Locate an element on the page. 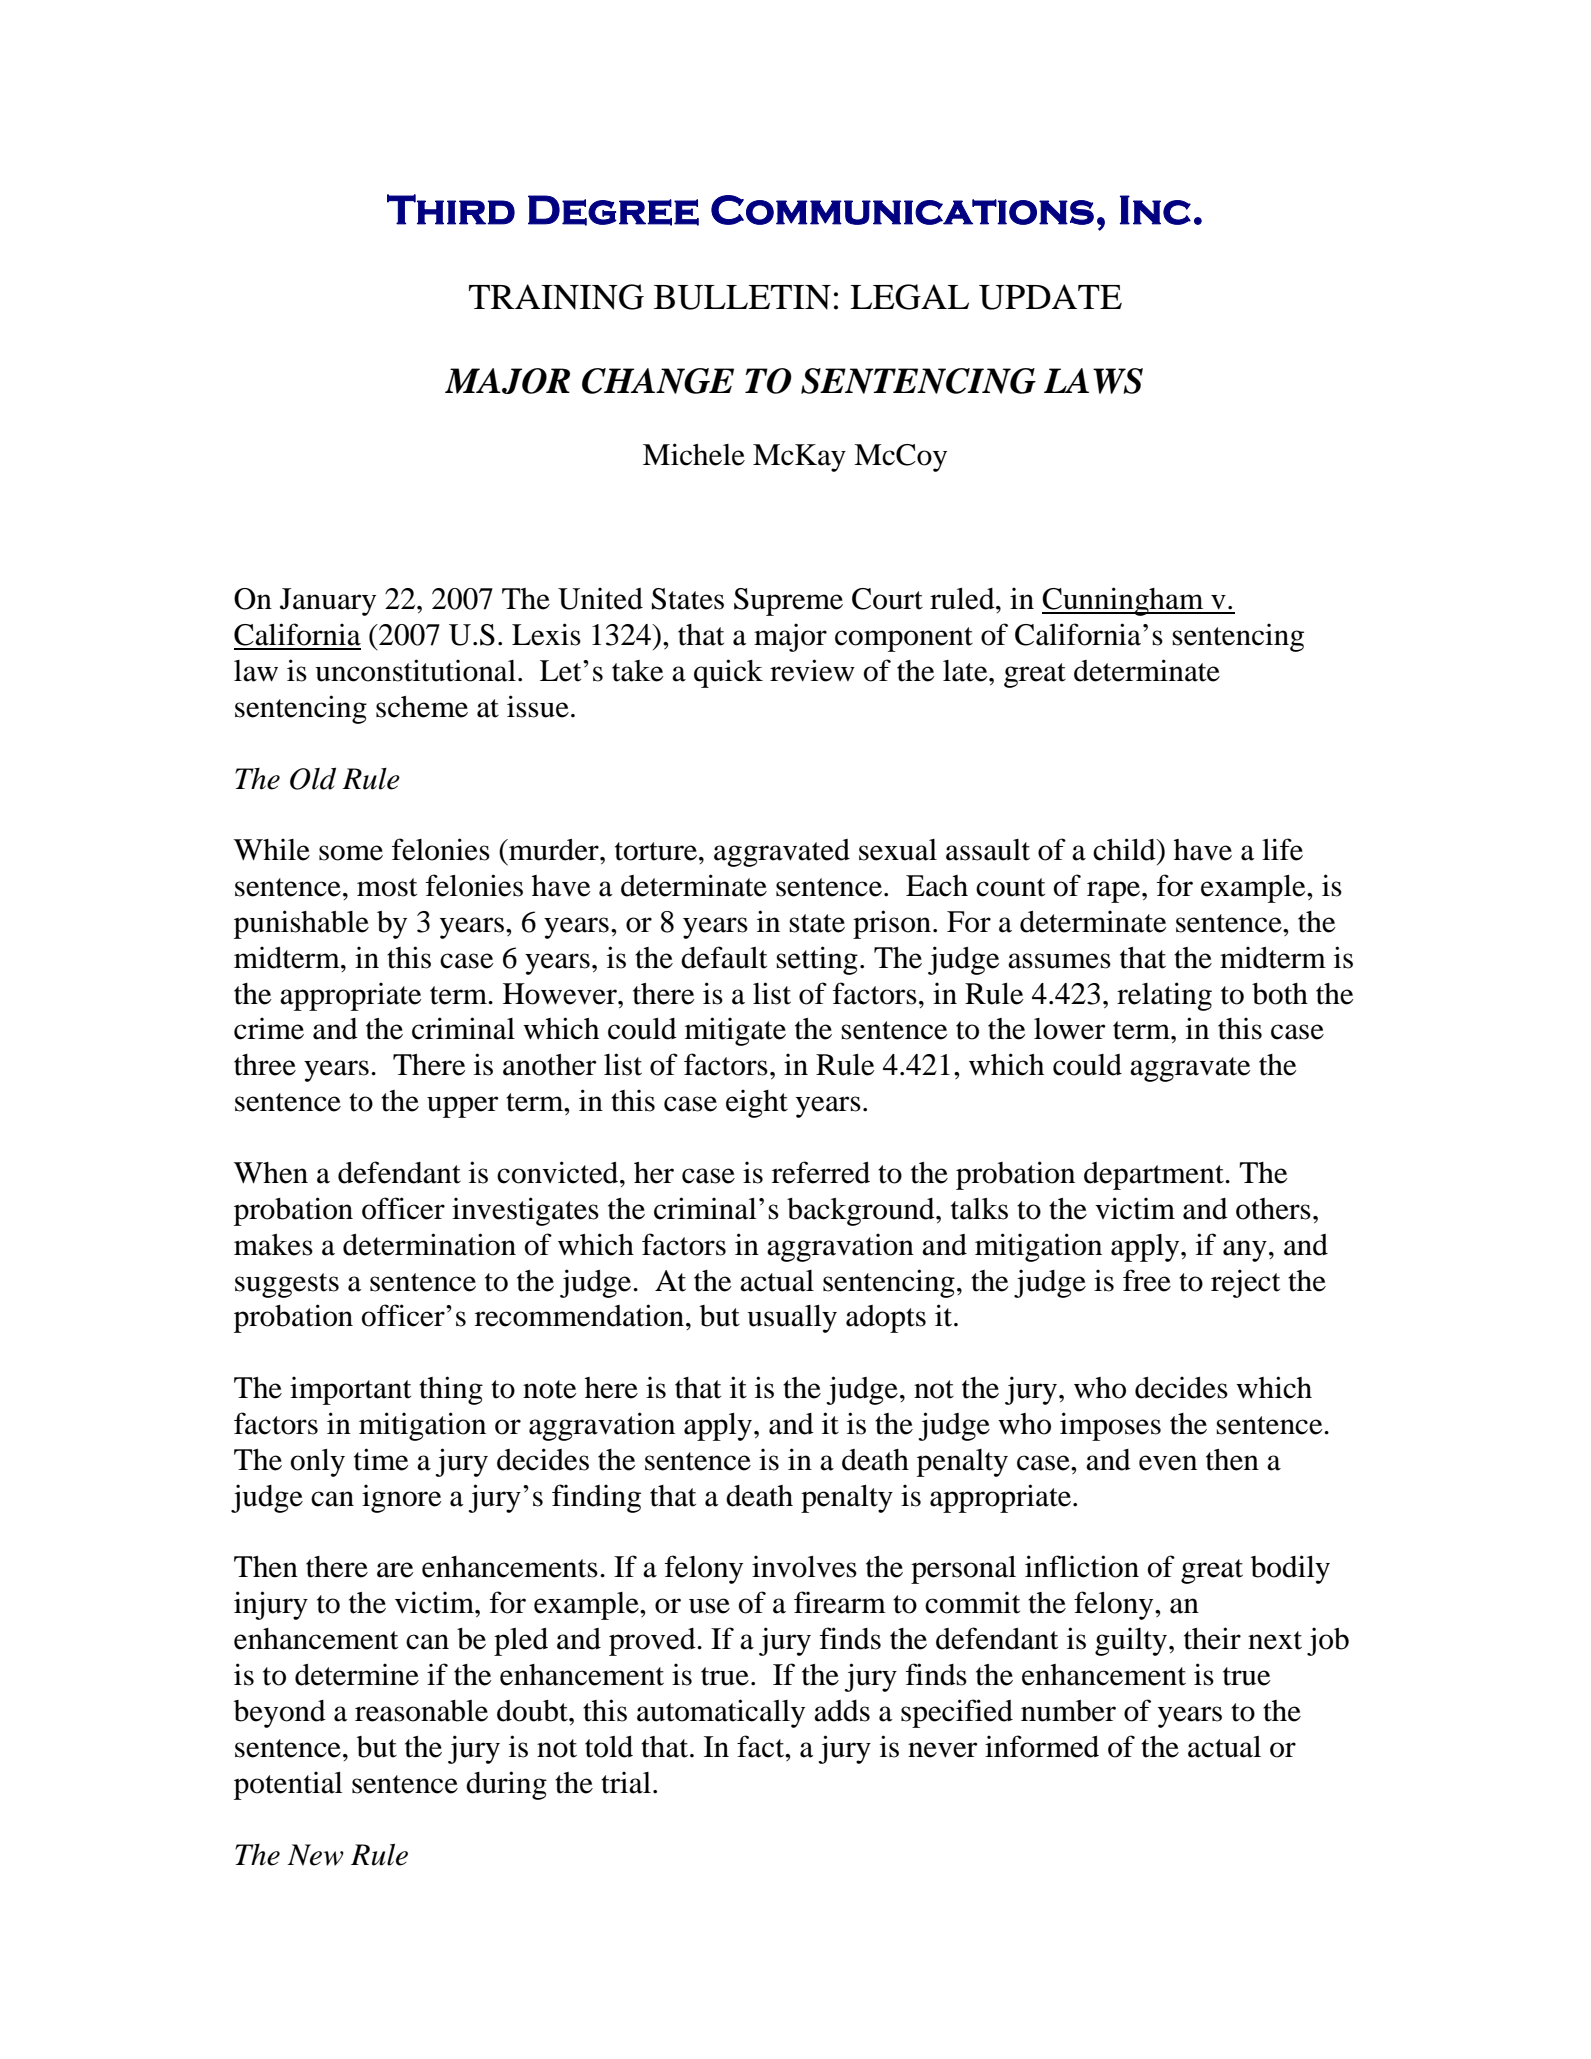  Cunningham is located at coordinates (1124, 601).
